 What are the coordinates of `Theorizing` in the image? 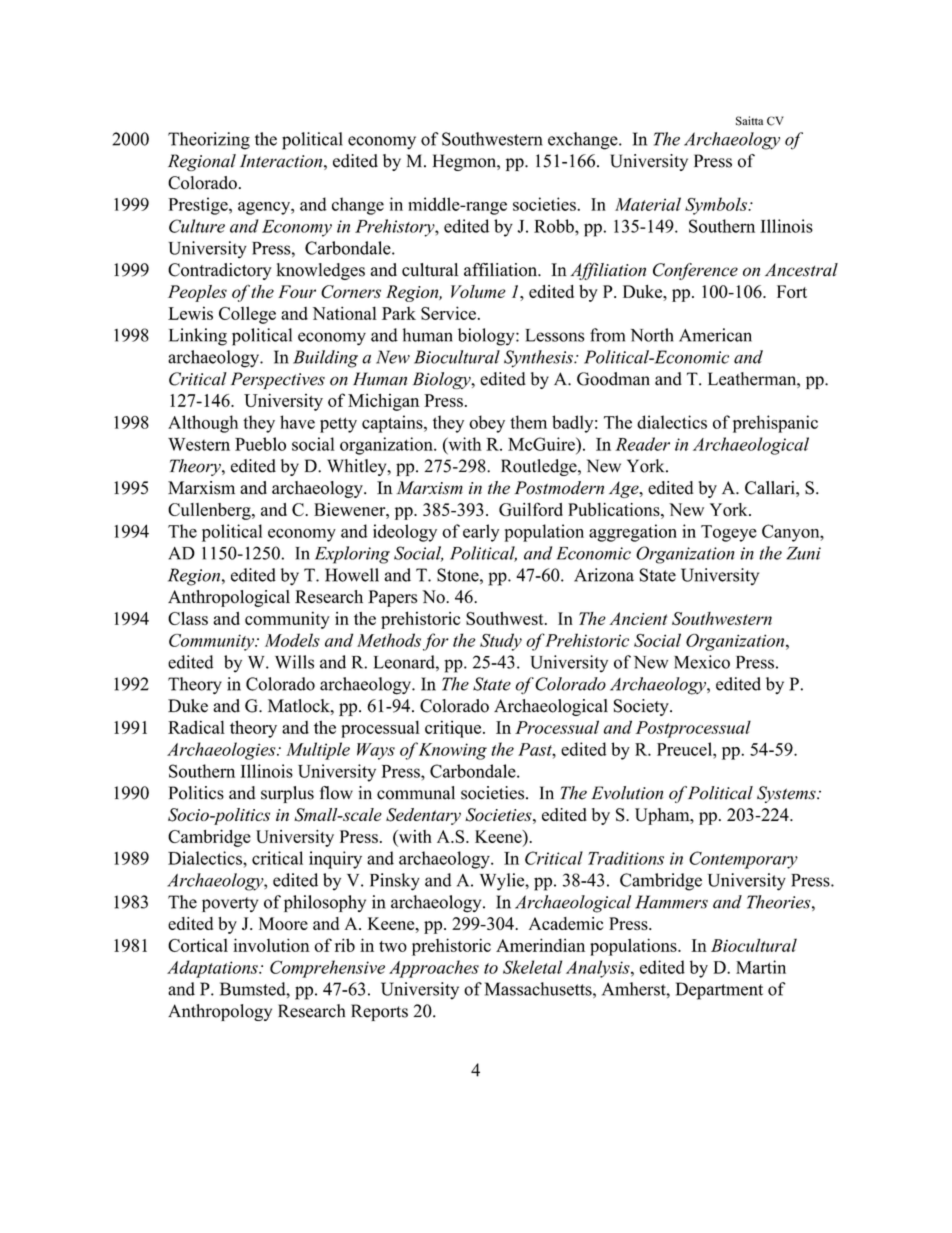 It's located at (209, 141).
